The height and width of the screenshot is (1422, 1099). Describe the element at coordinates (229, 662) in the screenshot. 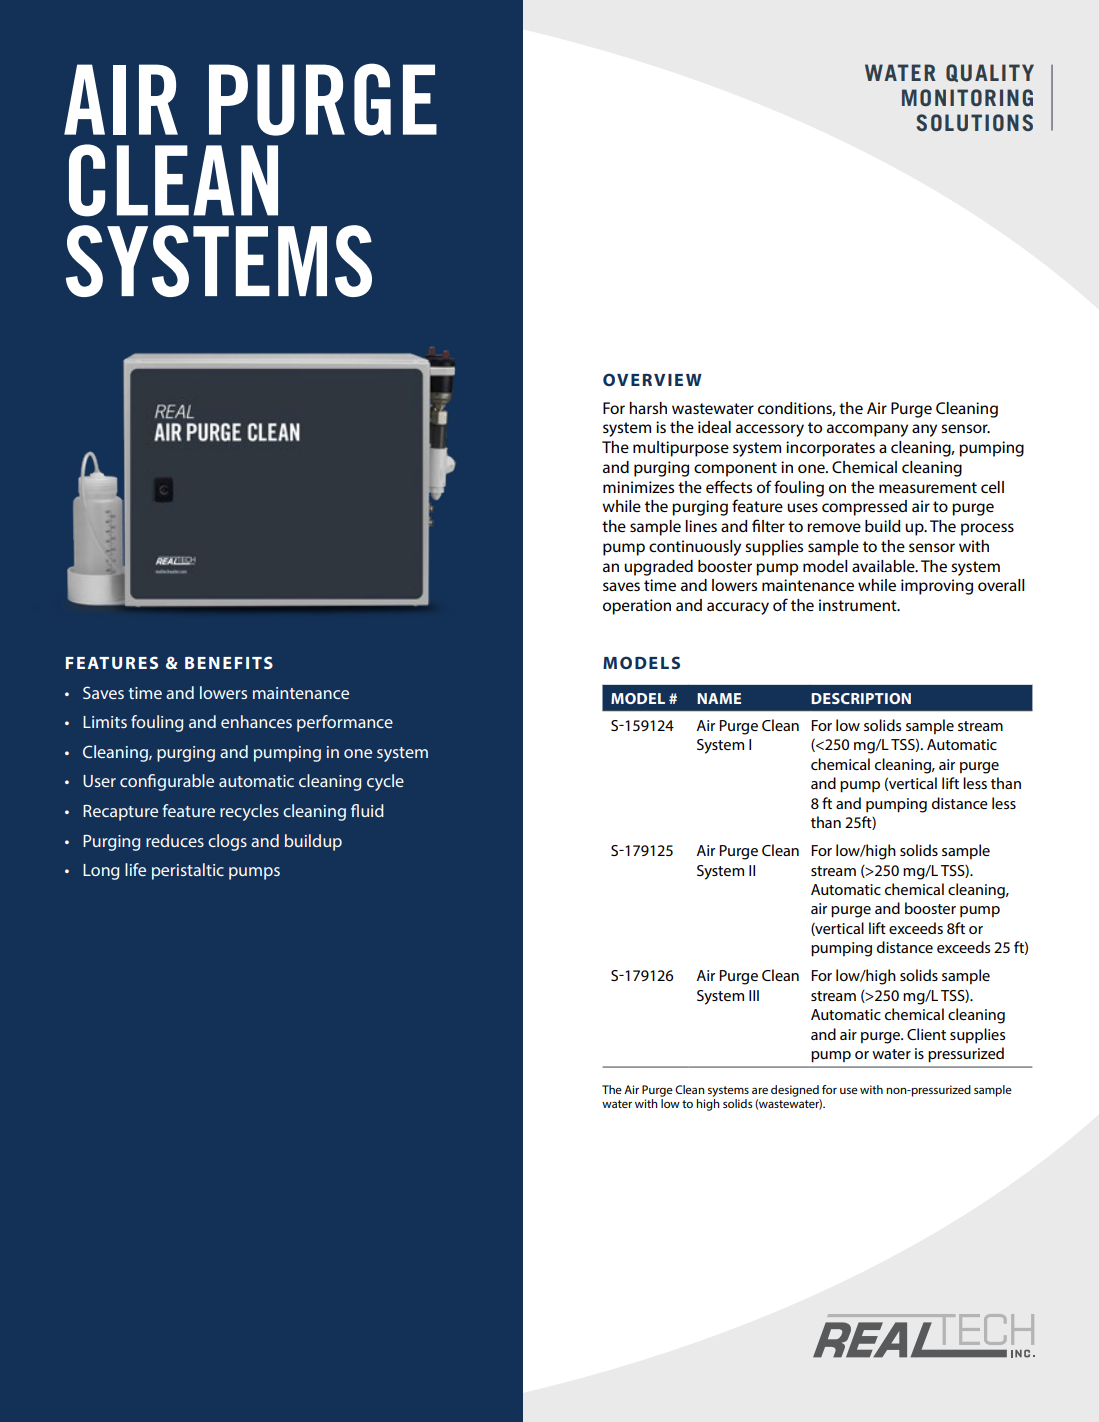

I see `BENEFITS` at that location.
